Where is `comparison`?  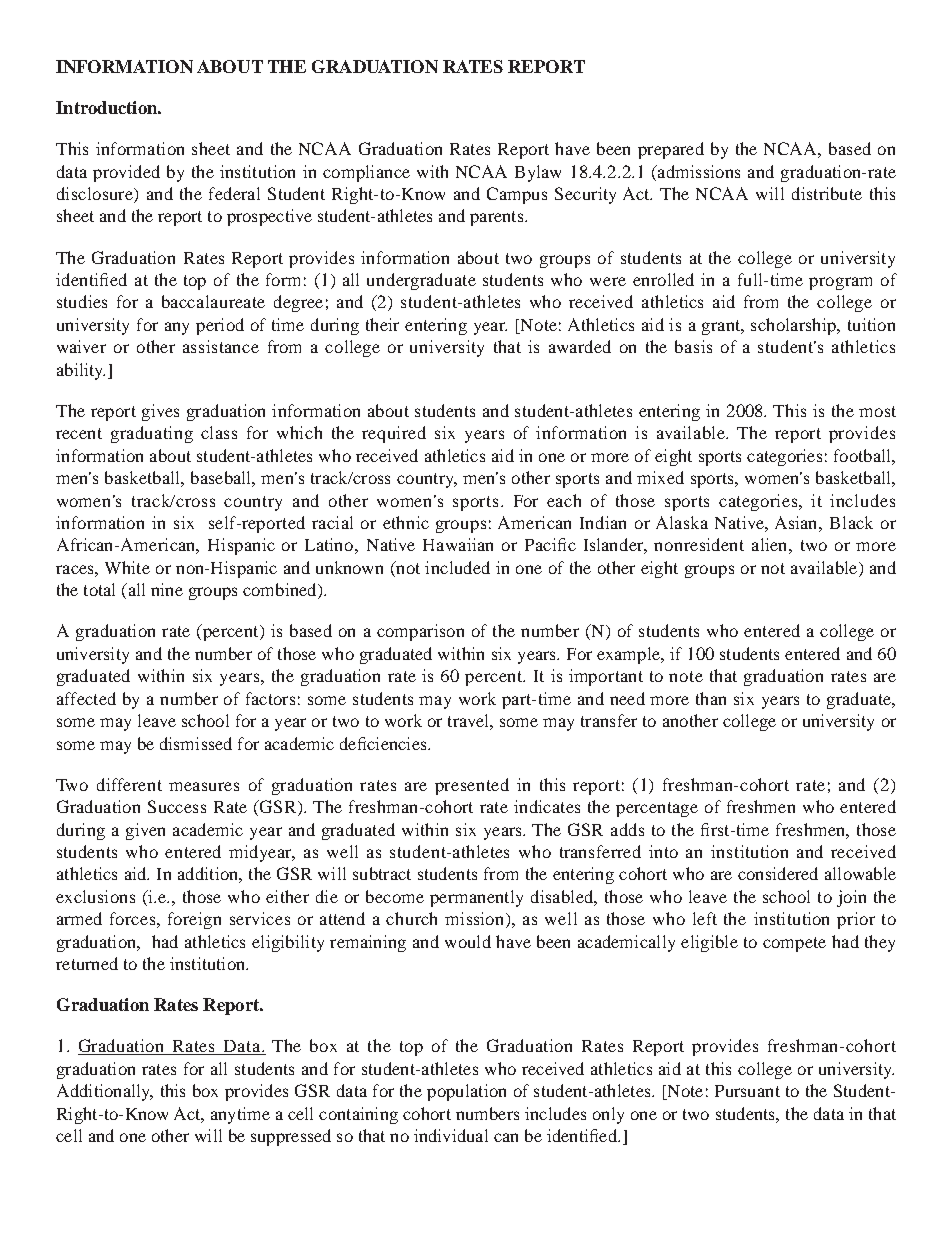 comparison is located at coordinates (420, 632).
